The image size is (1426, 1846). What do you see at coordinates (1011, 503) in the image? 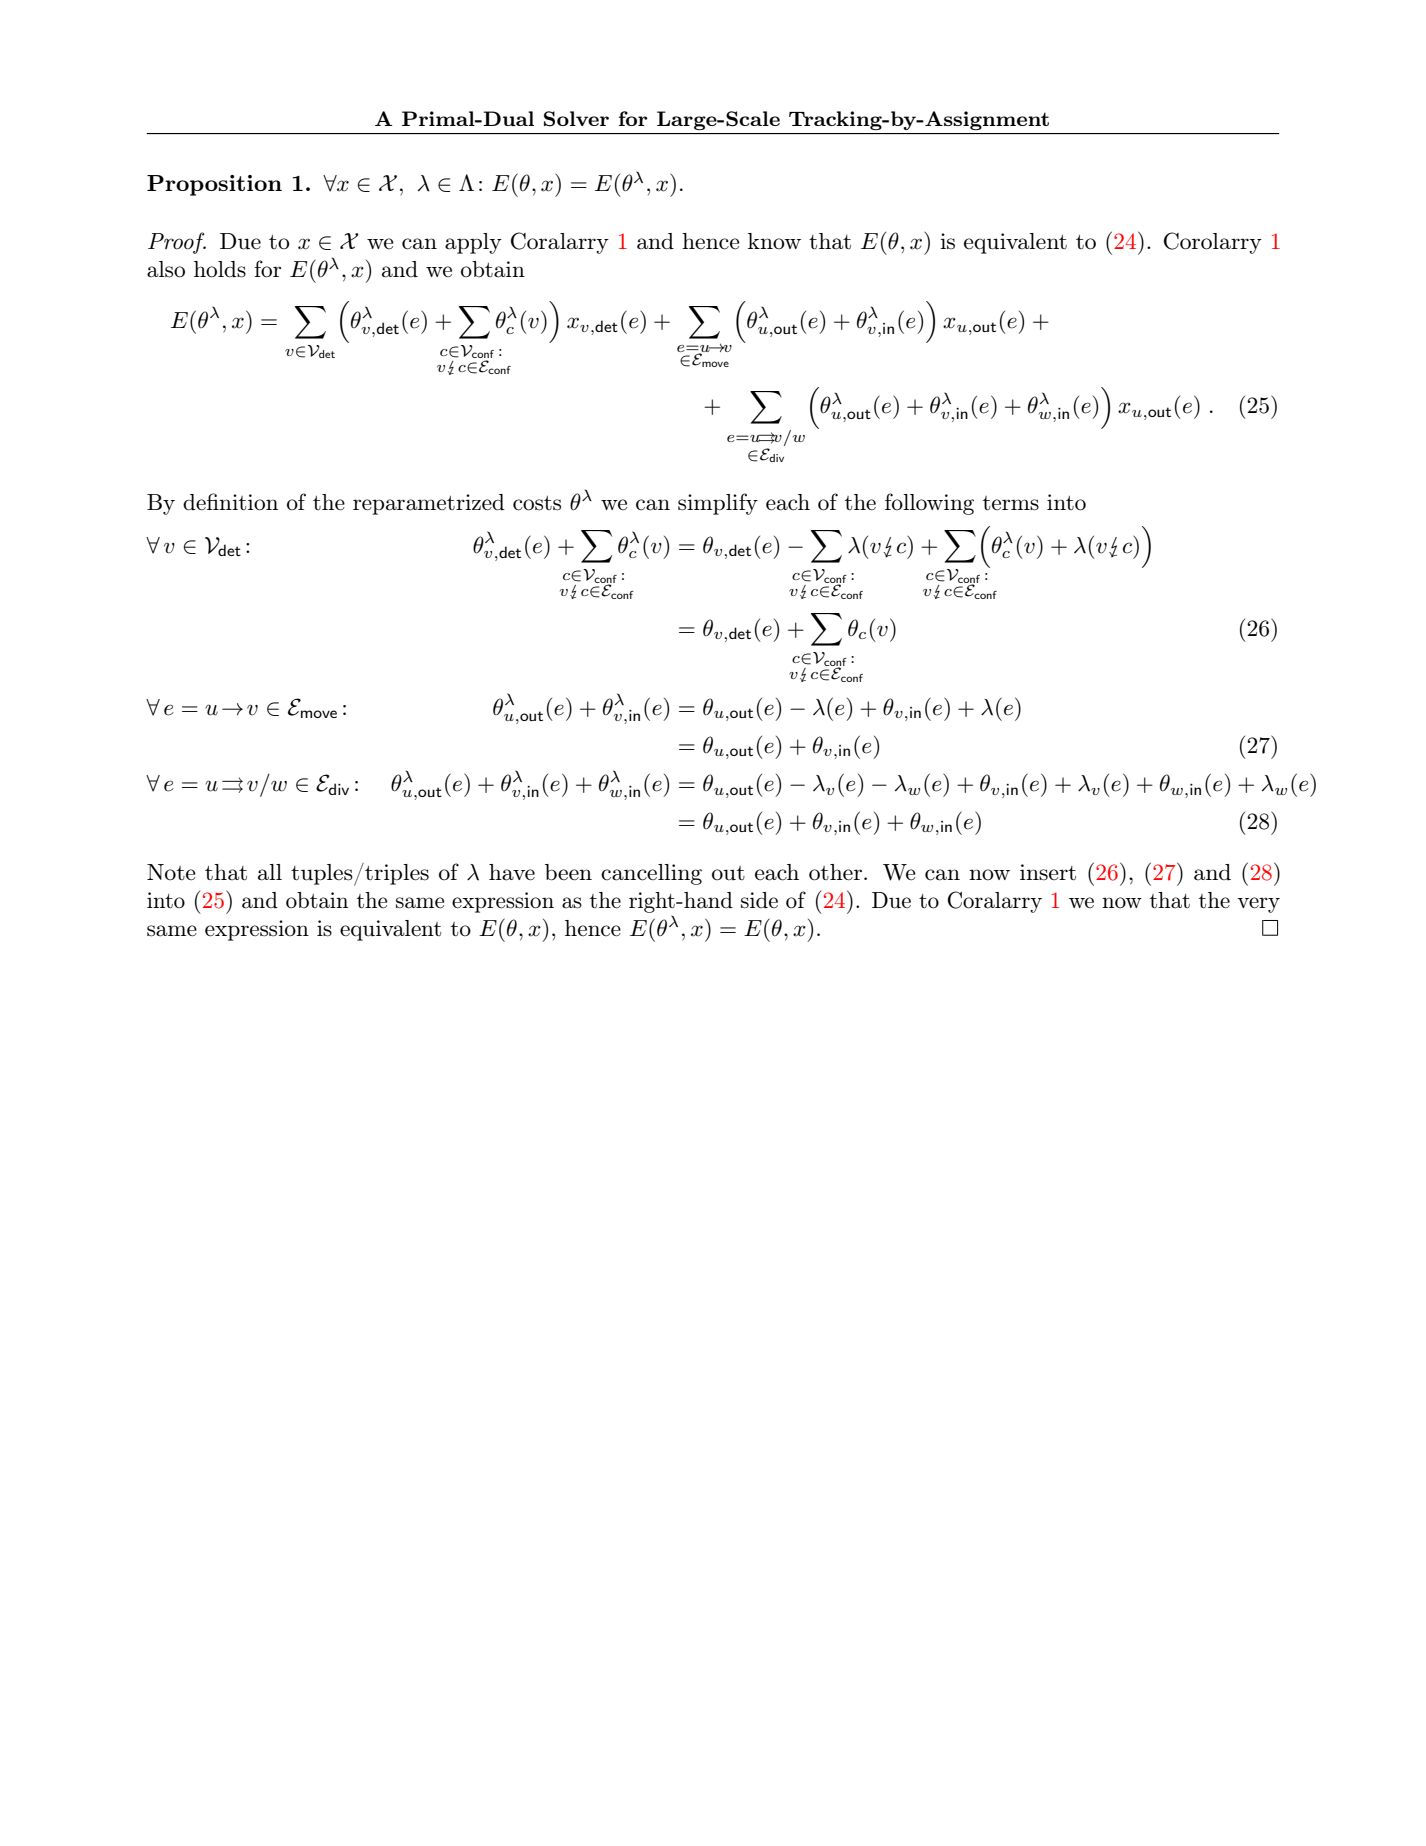
I see `terms` at bounding box center [1011, 503].
